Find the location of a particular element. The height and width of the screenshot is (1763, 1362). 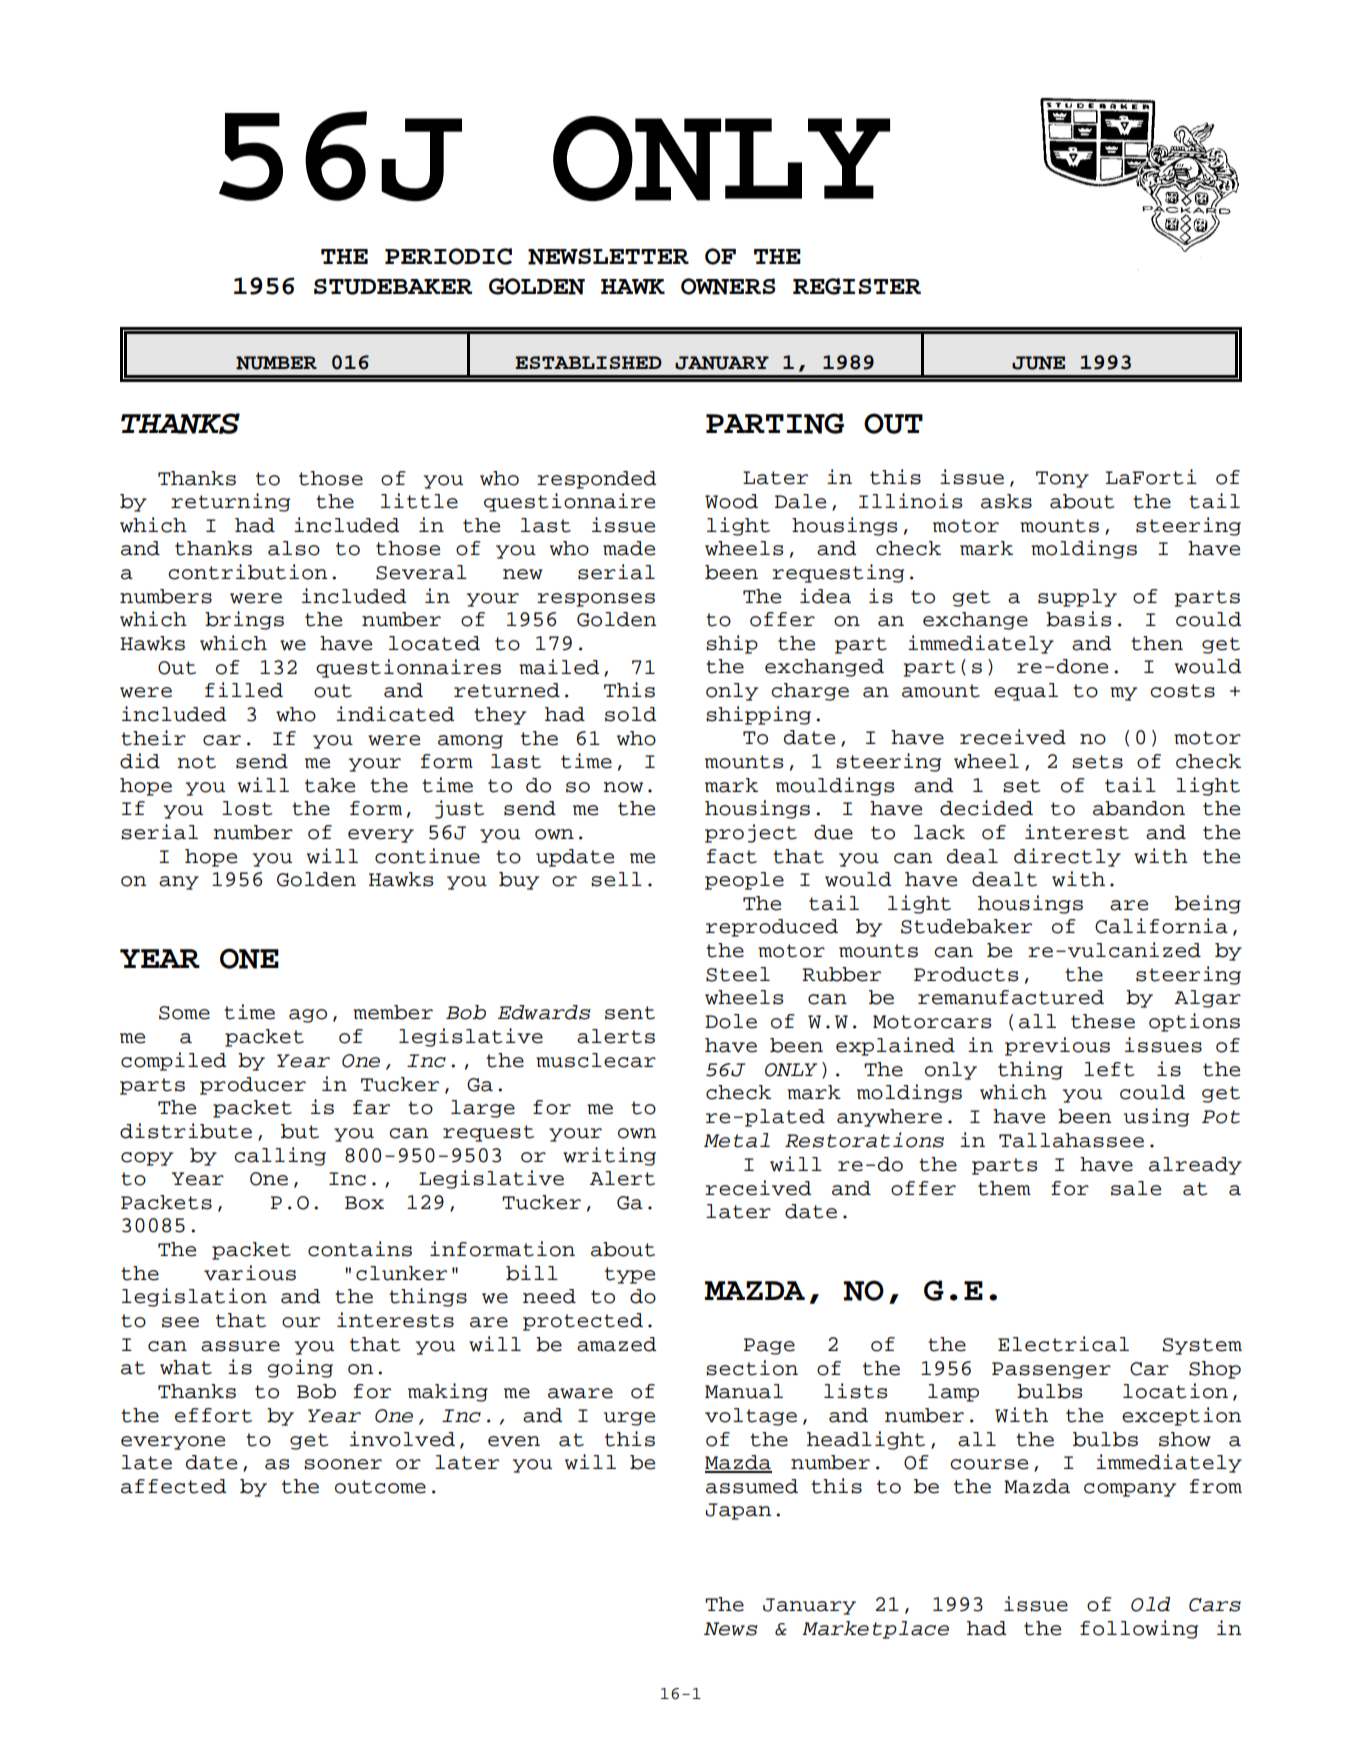

sale is located at coordinates (1136, 1188).
